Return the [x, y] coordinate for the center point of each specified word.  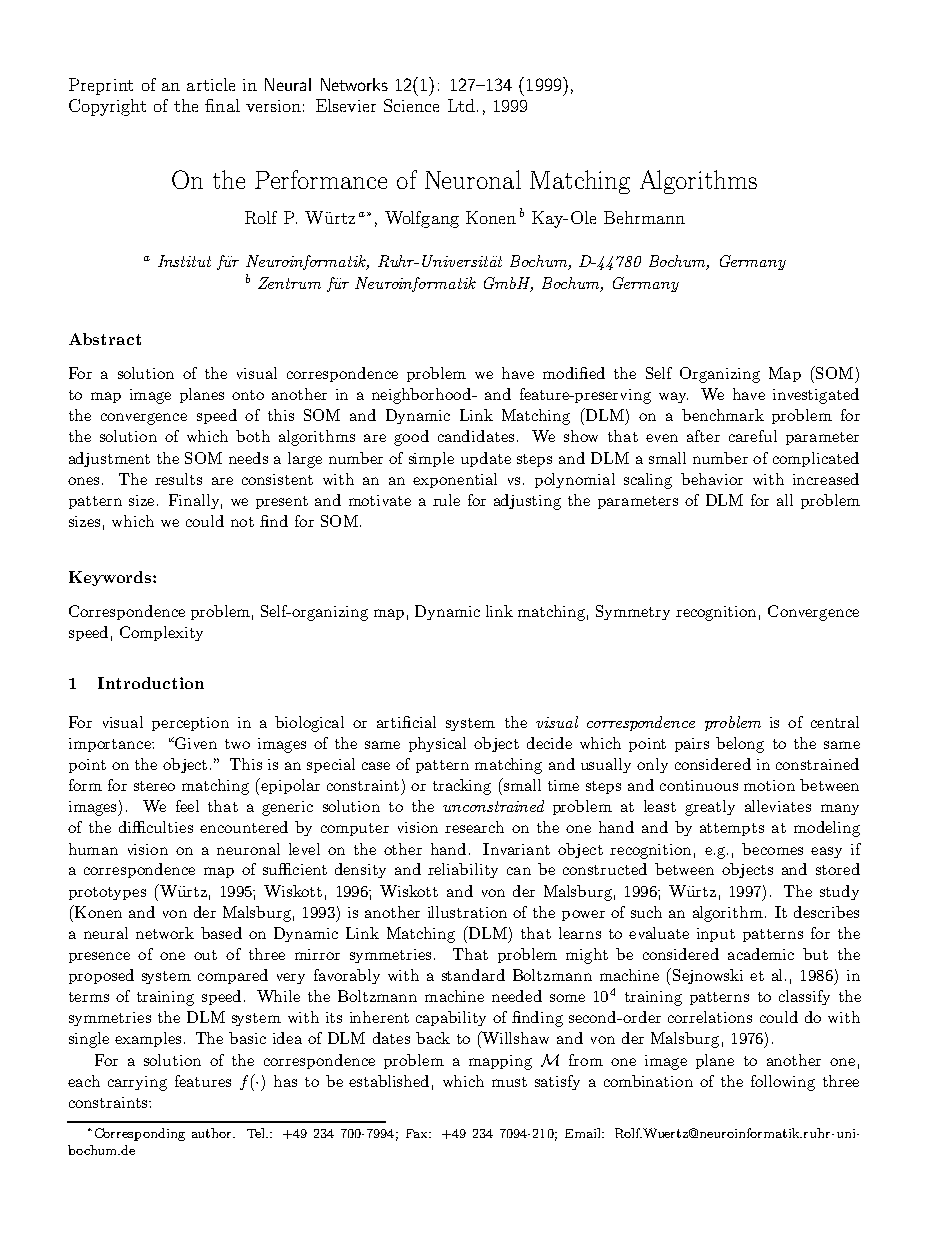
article [211, 84]
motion [769, 785]
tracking [462, 787]
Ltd [461, 105]
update [486, 459]
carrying [137, 1083]
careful [753, 436]
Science [411, 105]
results [178, 479]
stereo [154, 786]
